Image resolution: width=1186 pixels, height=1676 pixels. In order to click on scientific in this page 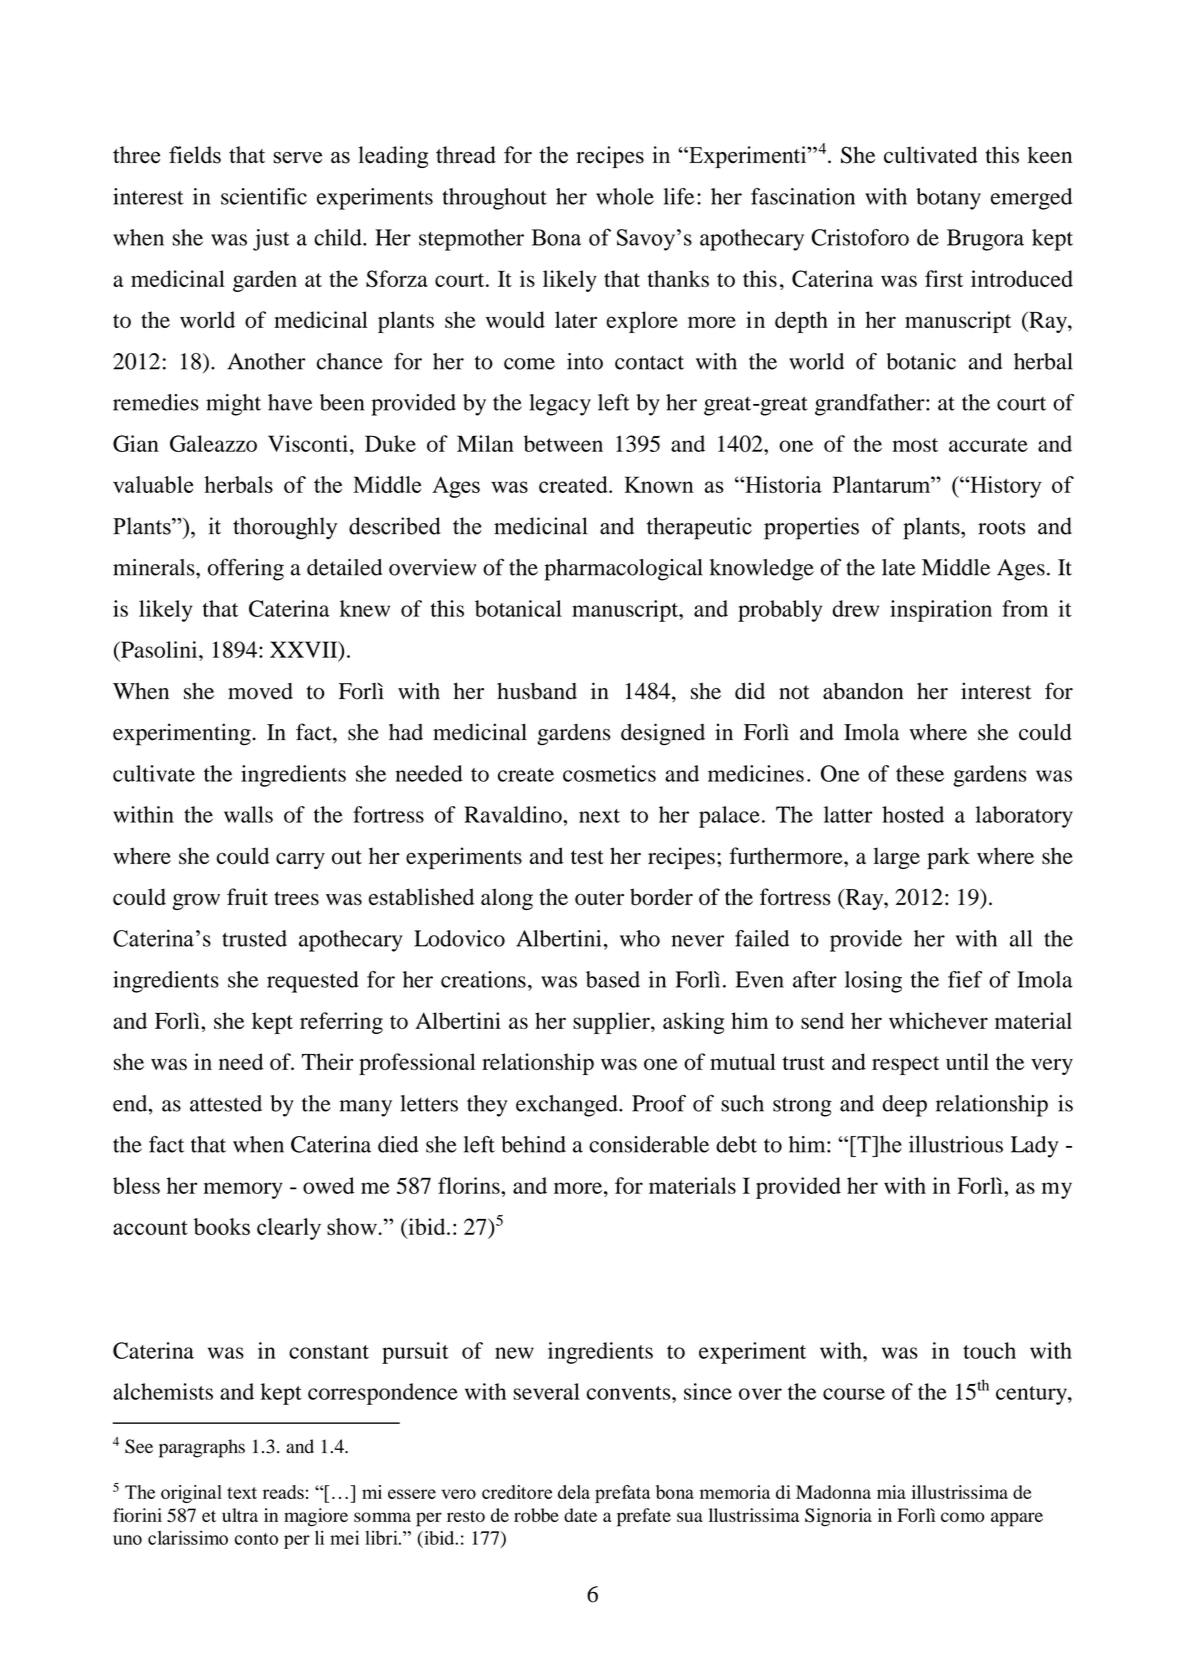, I will do `click(264, 196)`.
